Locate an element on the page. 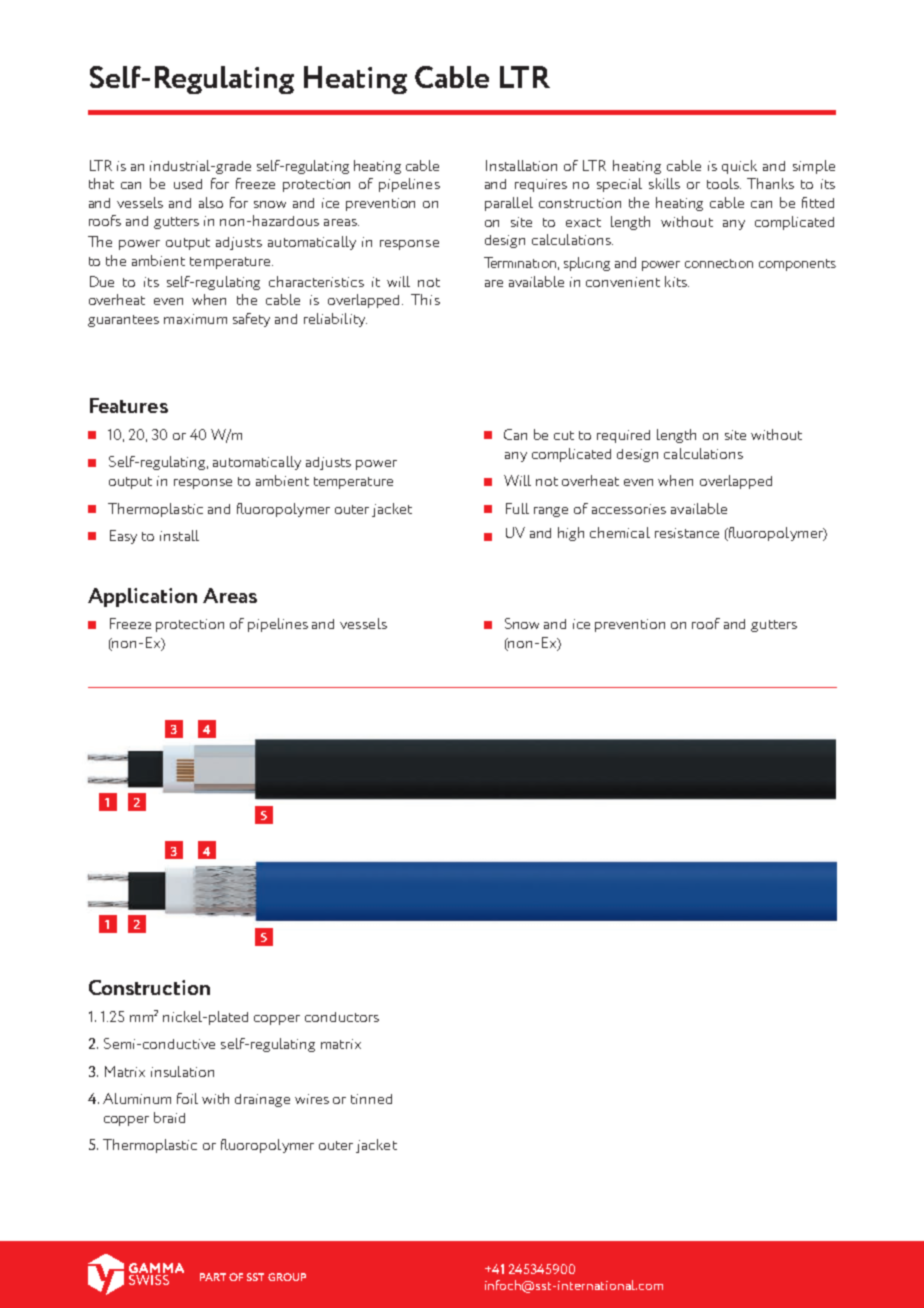  resistance is located at coordinates (687, 533).
